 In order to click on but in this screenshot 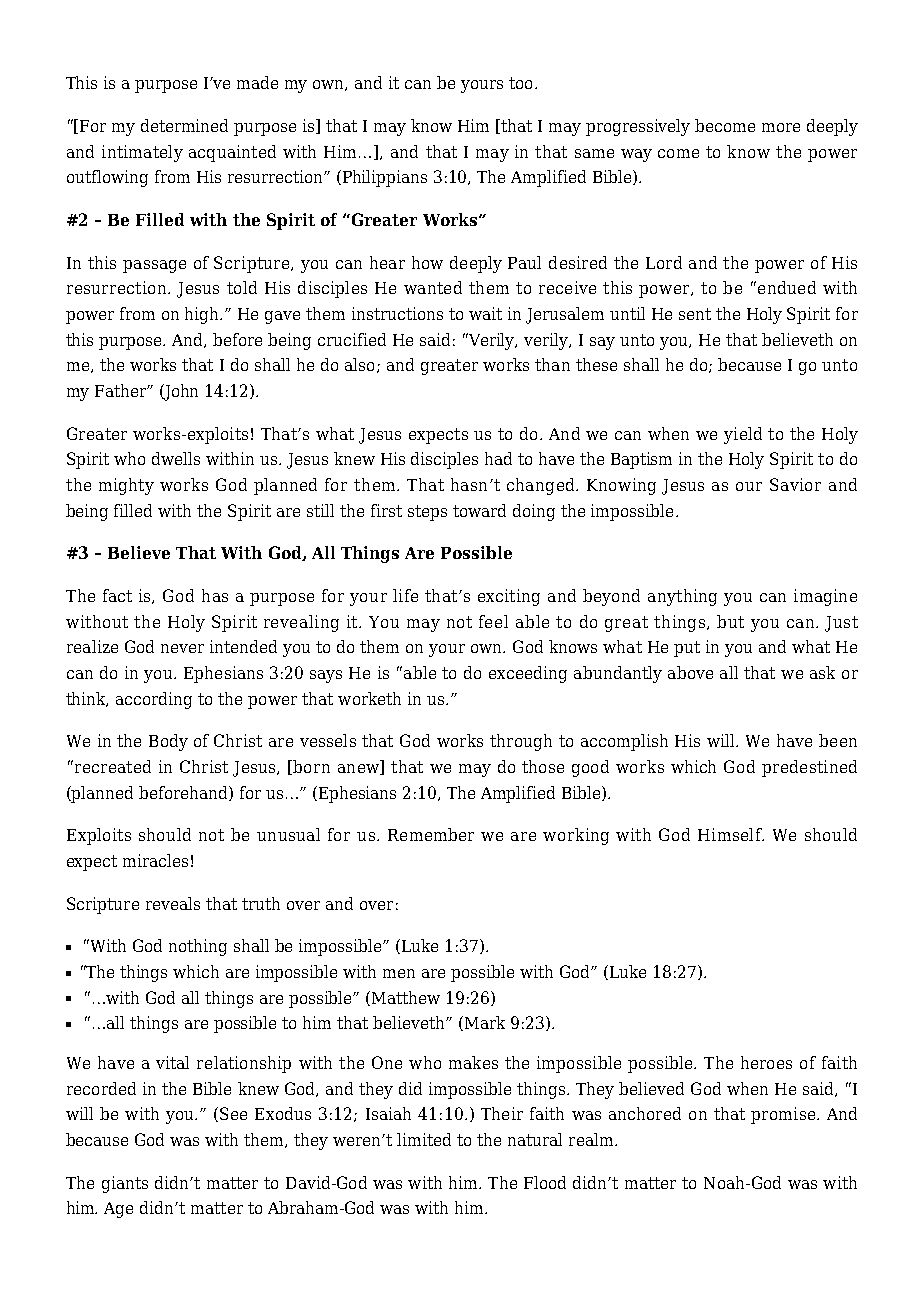, I will do `click(730, 621)`.
